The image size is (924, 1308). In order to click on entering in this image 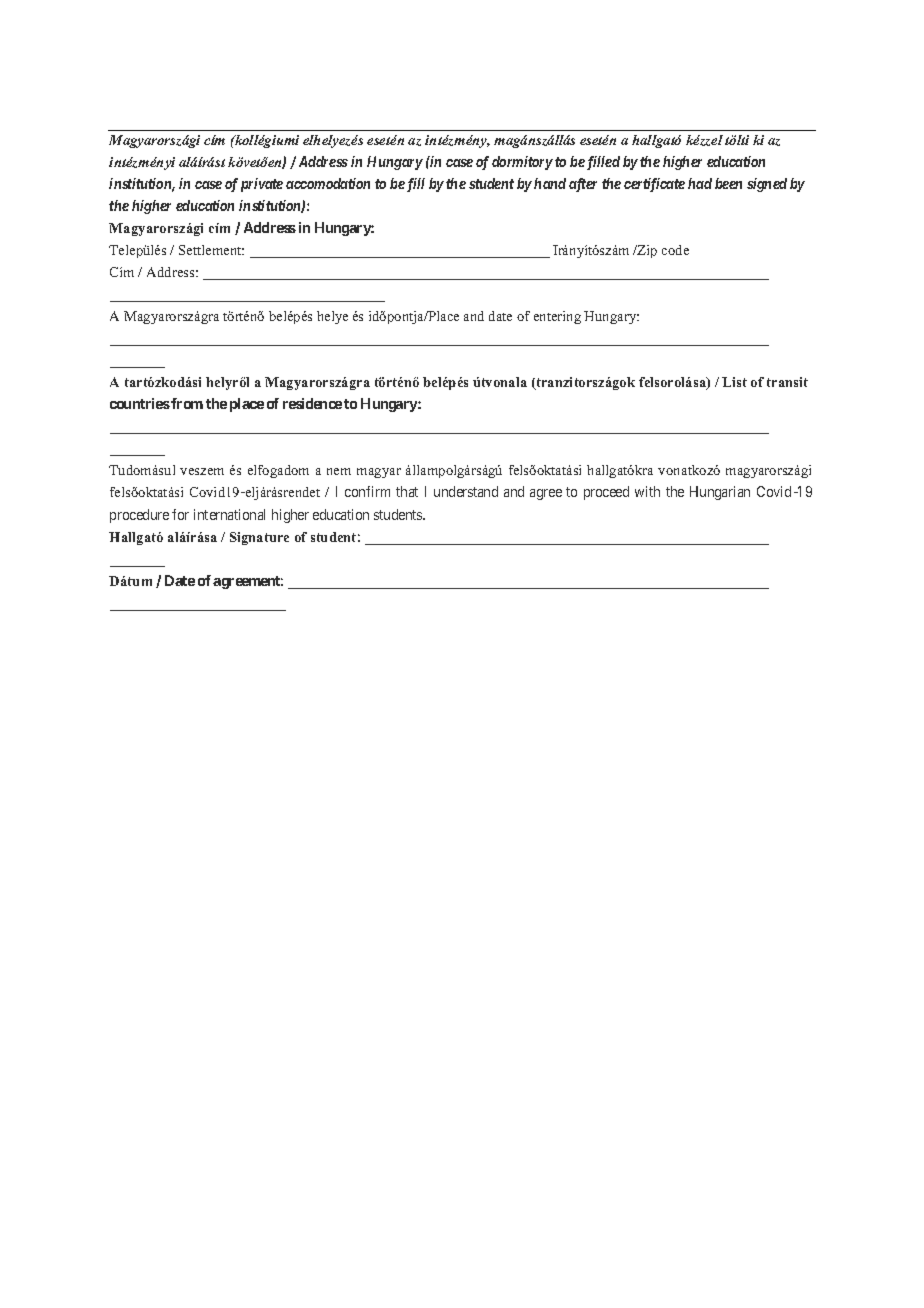, I will do `click(557, 317)`.
